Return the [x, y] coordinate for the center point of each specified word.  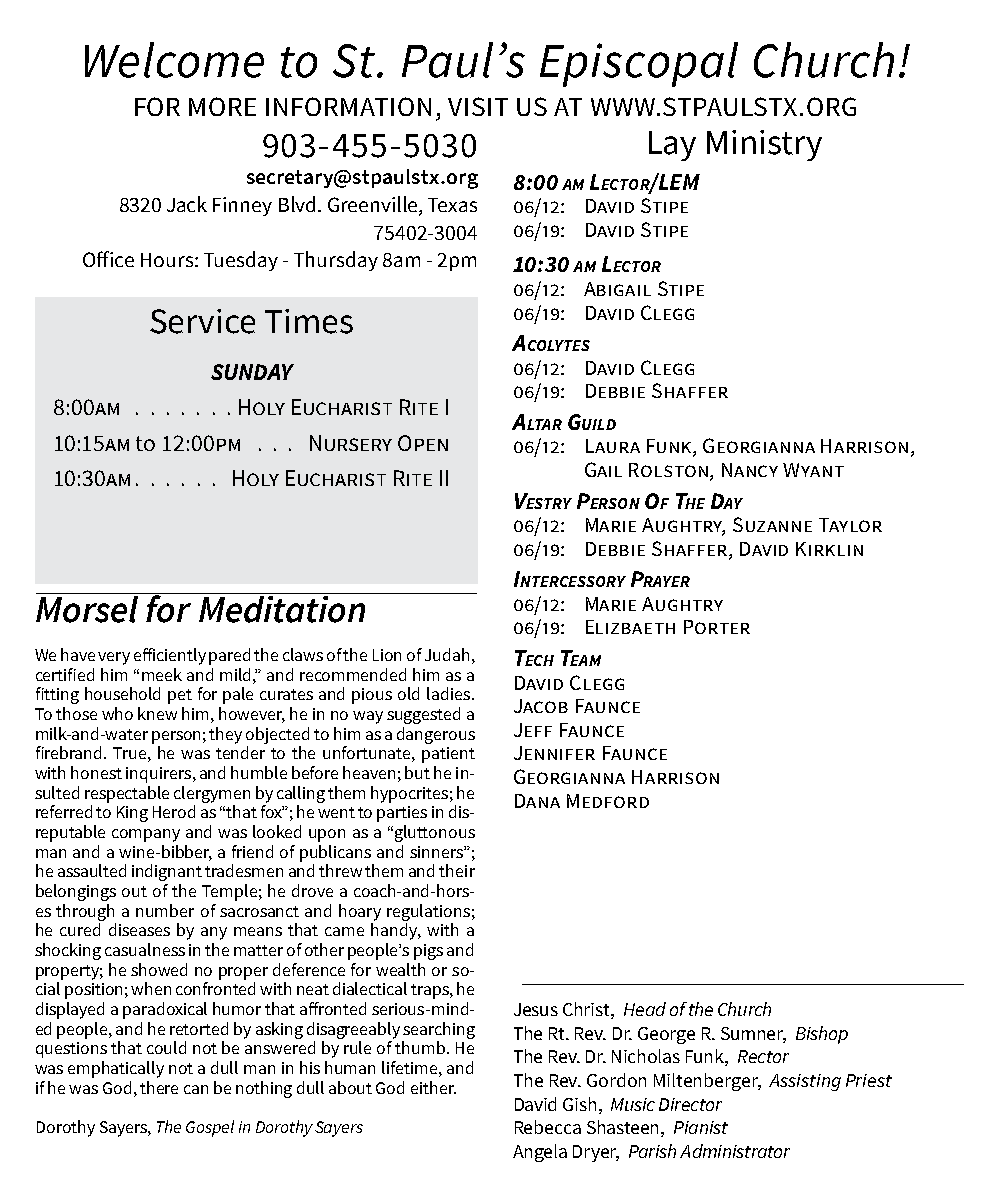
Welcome [174, 60]
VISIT [478, 106]
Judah [447, 654]
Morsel [89, 608]
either [433, 1087]
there [159, 1087]
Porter [717, 627]
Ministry [764, 145]
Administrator [735, 1151]
